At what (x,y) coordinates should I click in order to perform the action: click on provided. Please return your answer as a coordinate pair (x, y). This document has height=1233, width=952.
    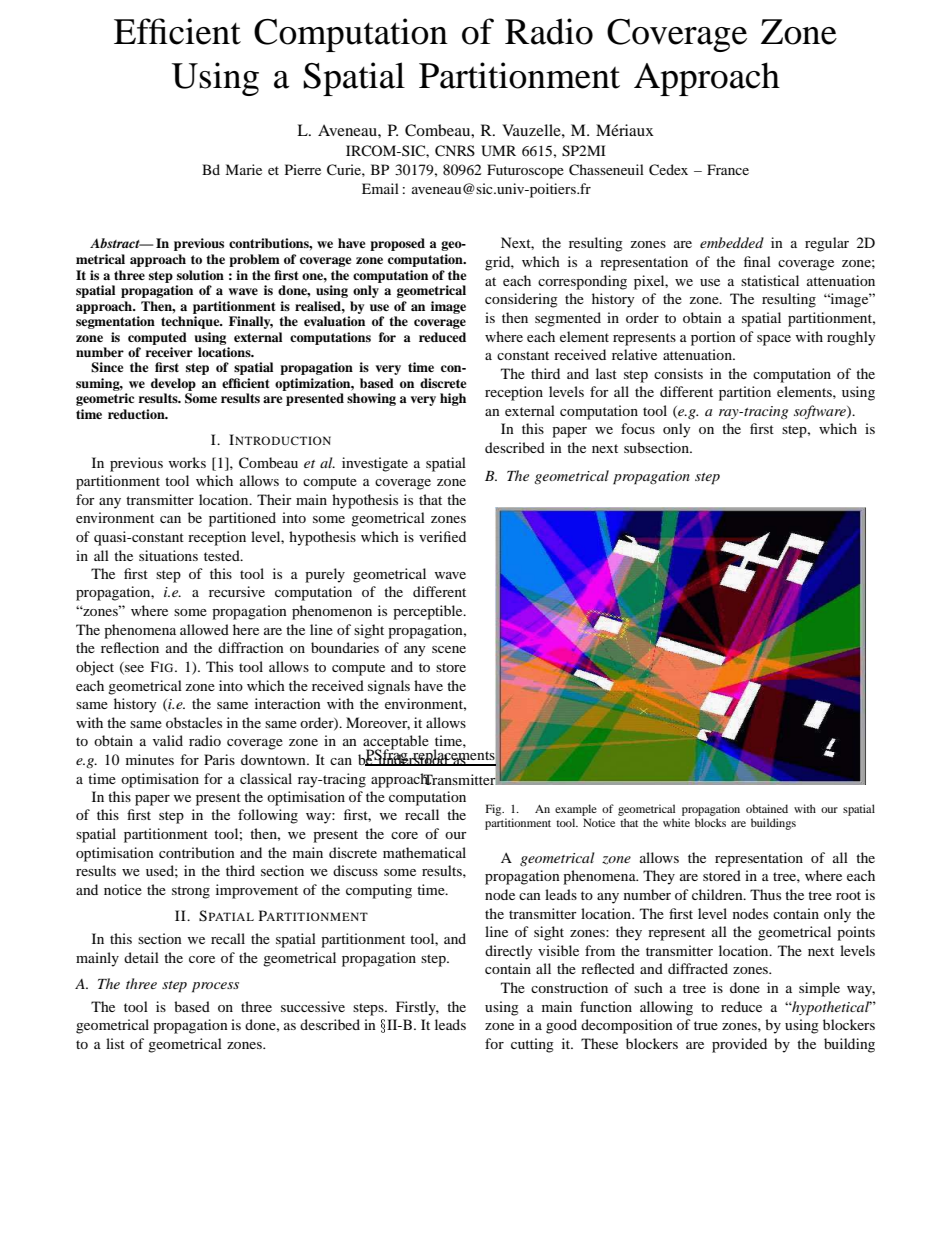
    Looking at the image, I should click on (739, 1045).
